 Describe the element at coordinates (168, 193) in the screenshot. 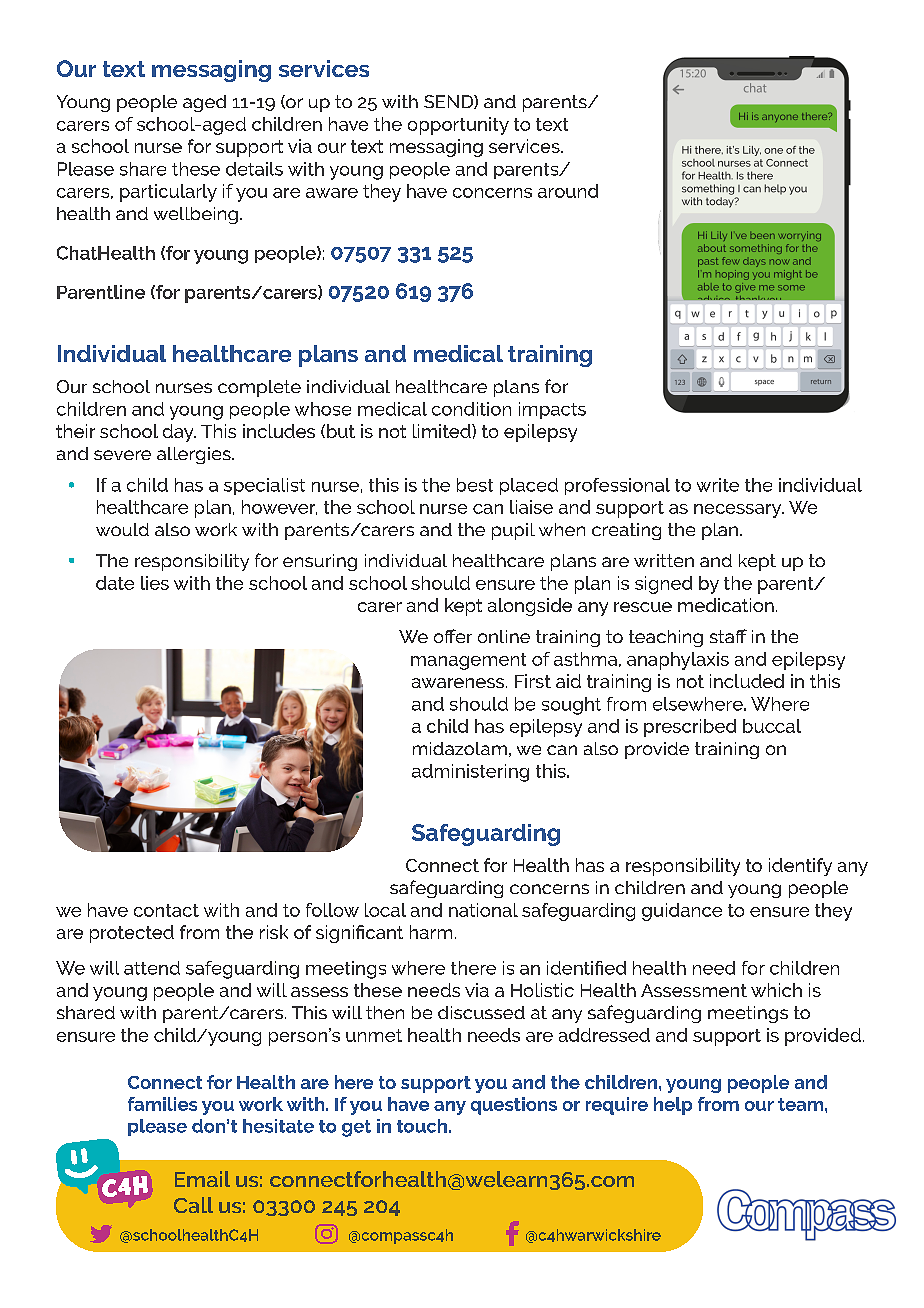

I see `particularly` at that location.
